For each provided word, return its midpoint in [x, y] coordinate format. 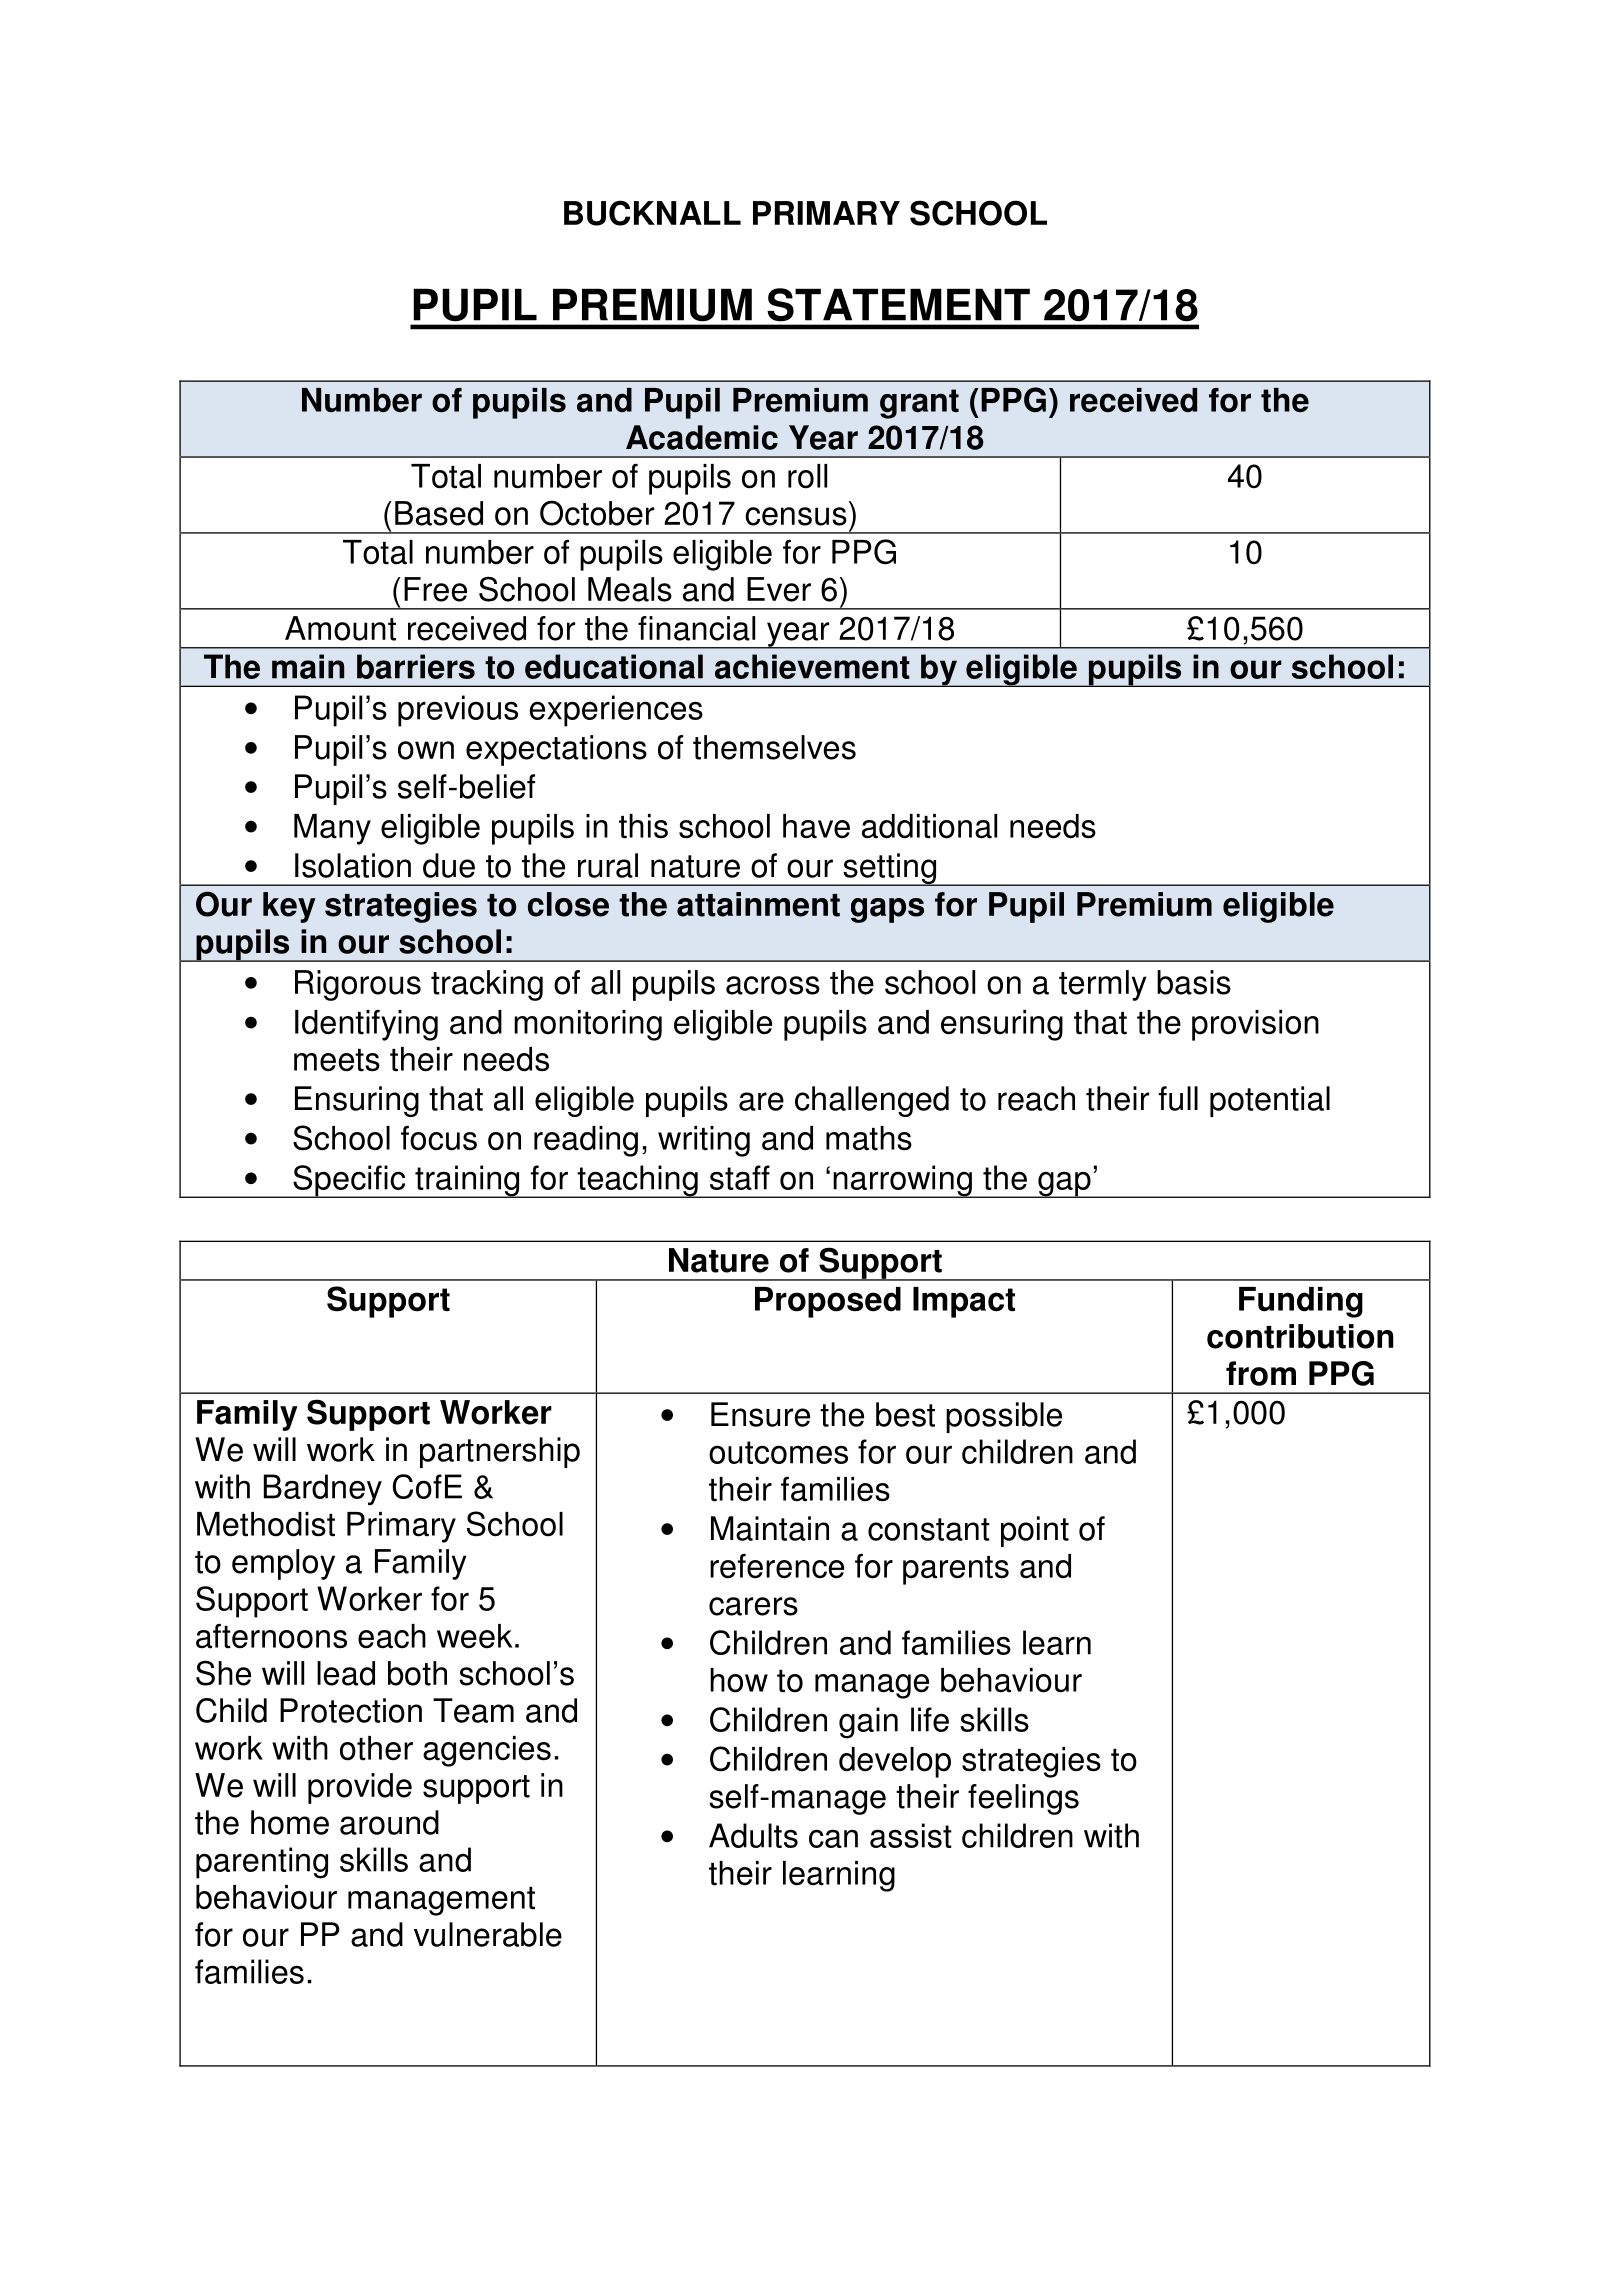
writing [704, 1141]
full [1178, 1098]
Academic [702, 437]
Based [439, 513]
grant [919, 404]
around [389, 1822]
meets [337, 1060]
